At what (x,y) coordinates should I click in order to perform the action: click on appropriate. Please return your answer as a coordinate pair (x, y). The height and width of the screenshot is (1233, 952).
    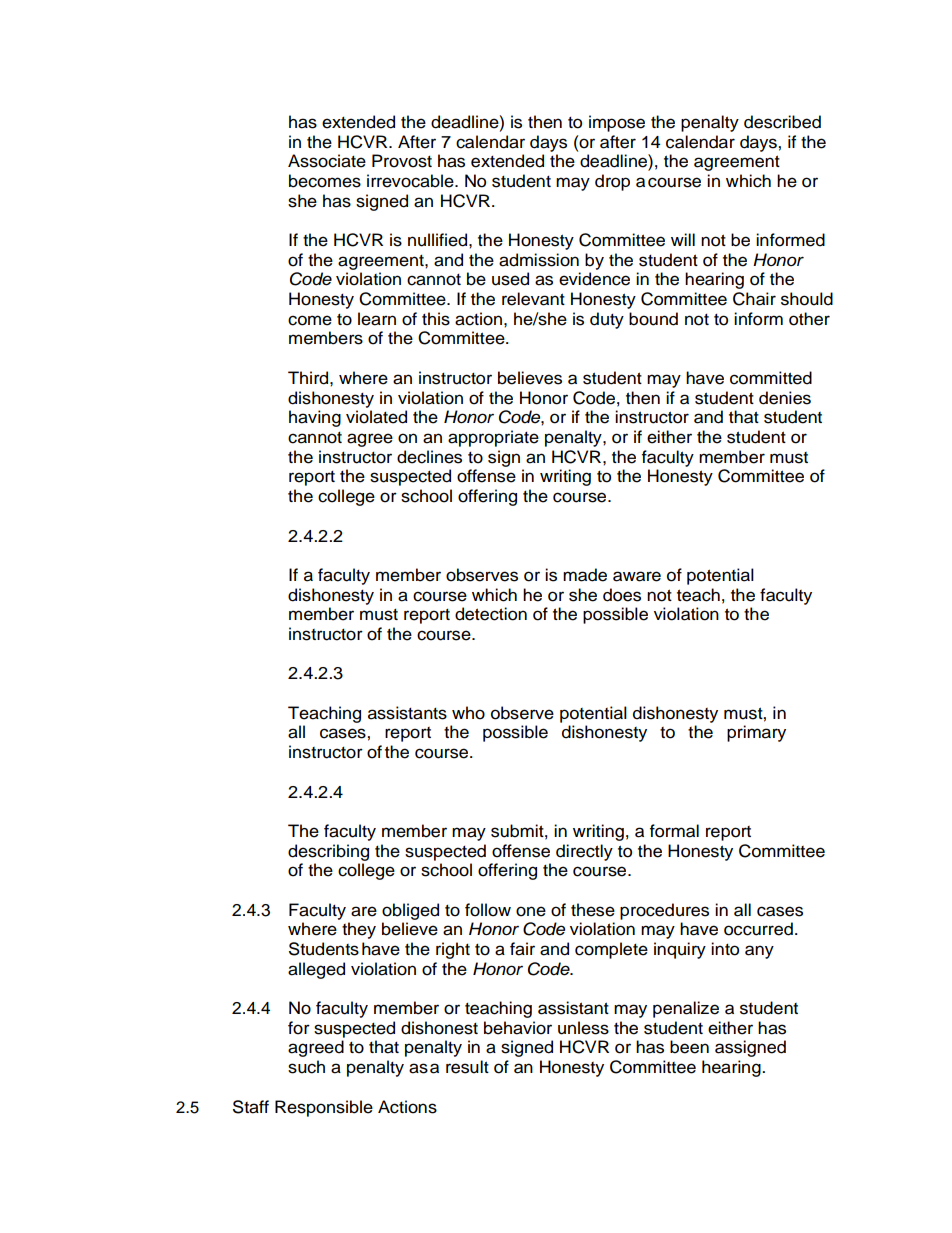
    Looking at the image, I should click on (493, 438).
